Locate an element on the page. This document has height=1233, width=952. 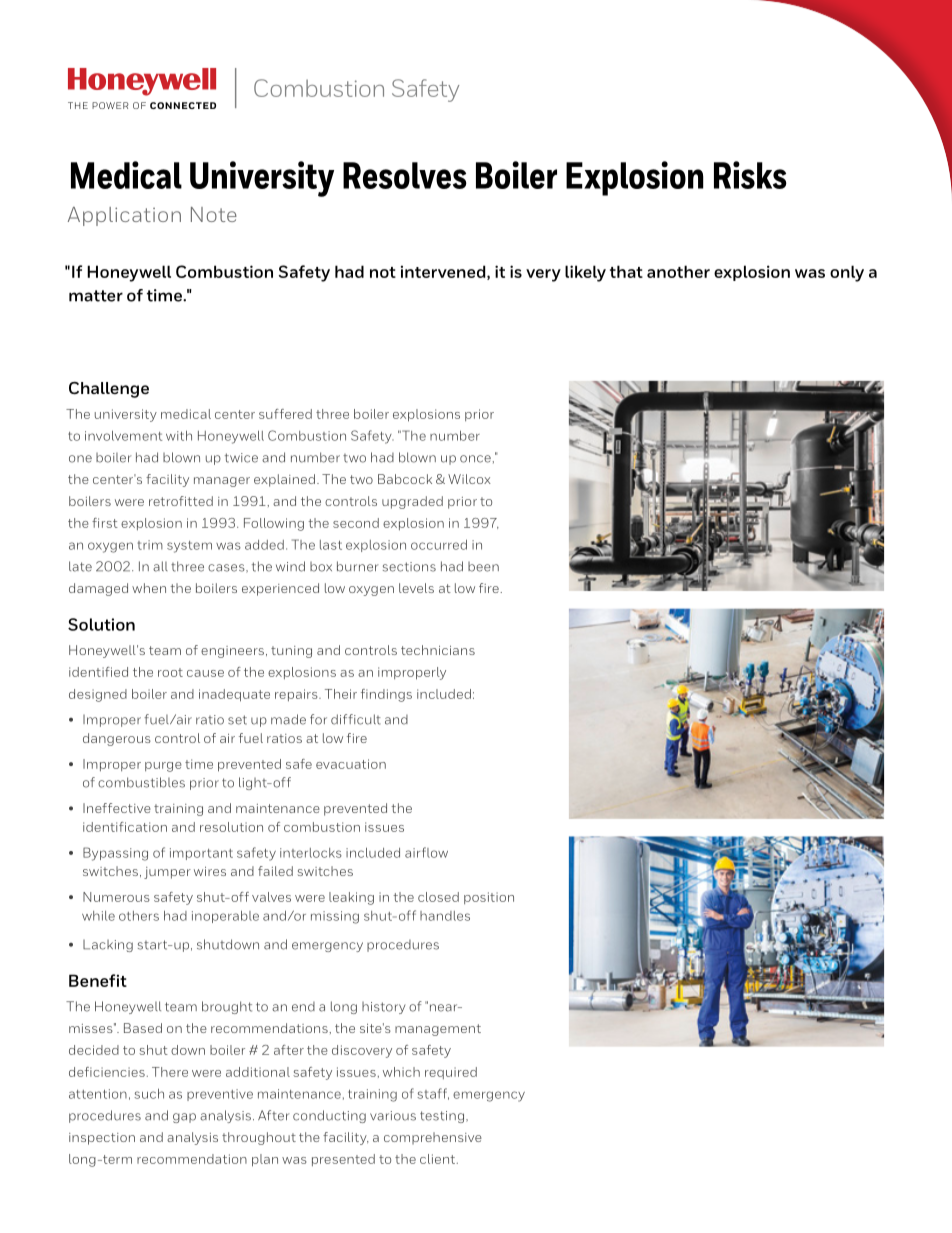
Resolves is located at coordinates (405, 175).
